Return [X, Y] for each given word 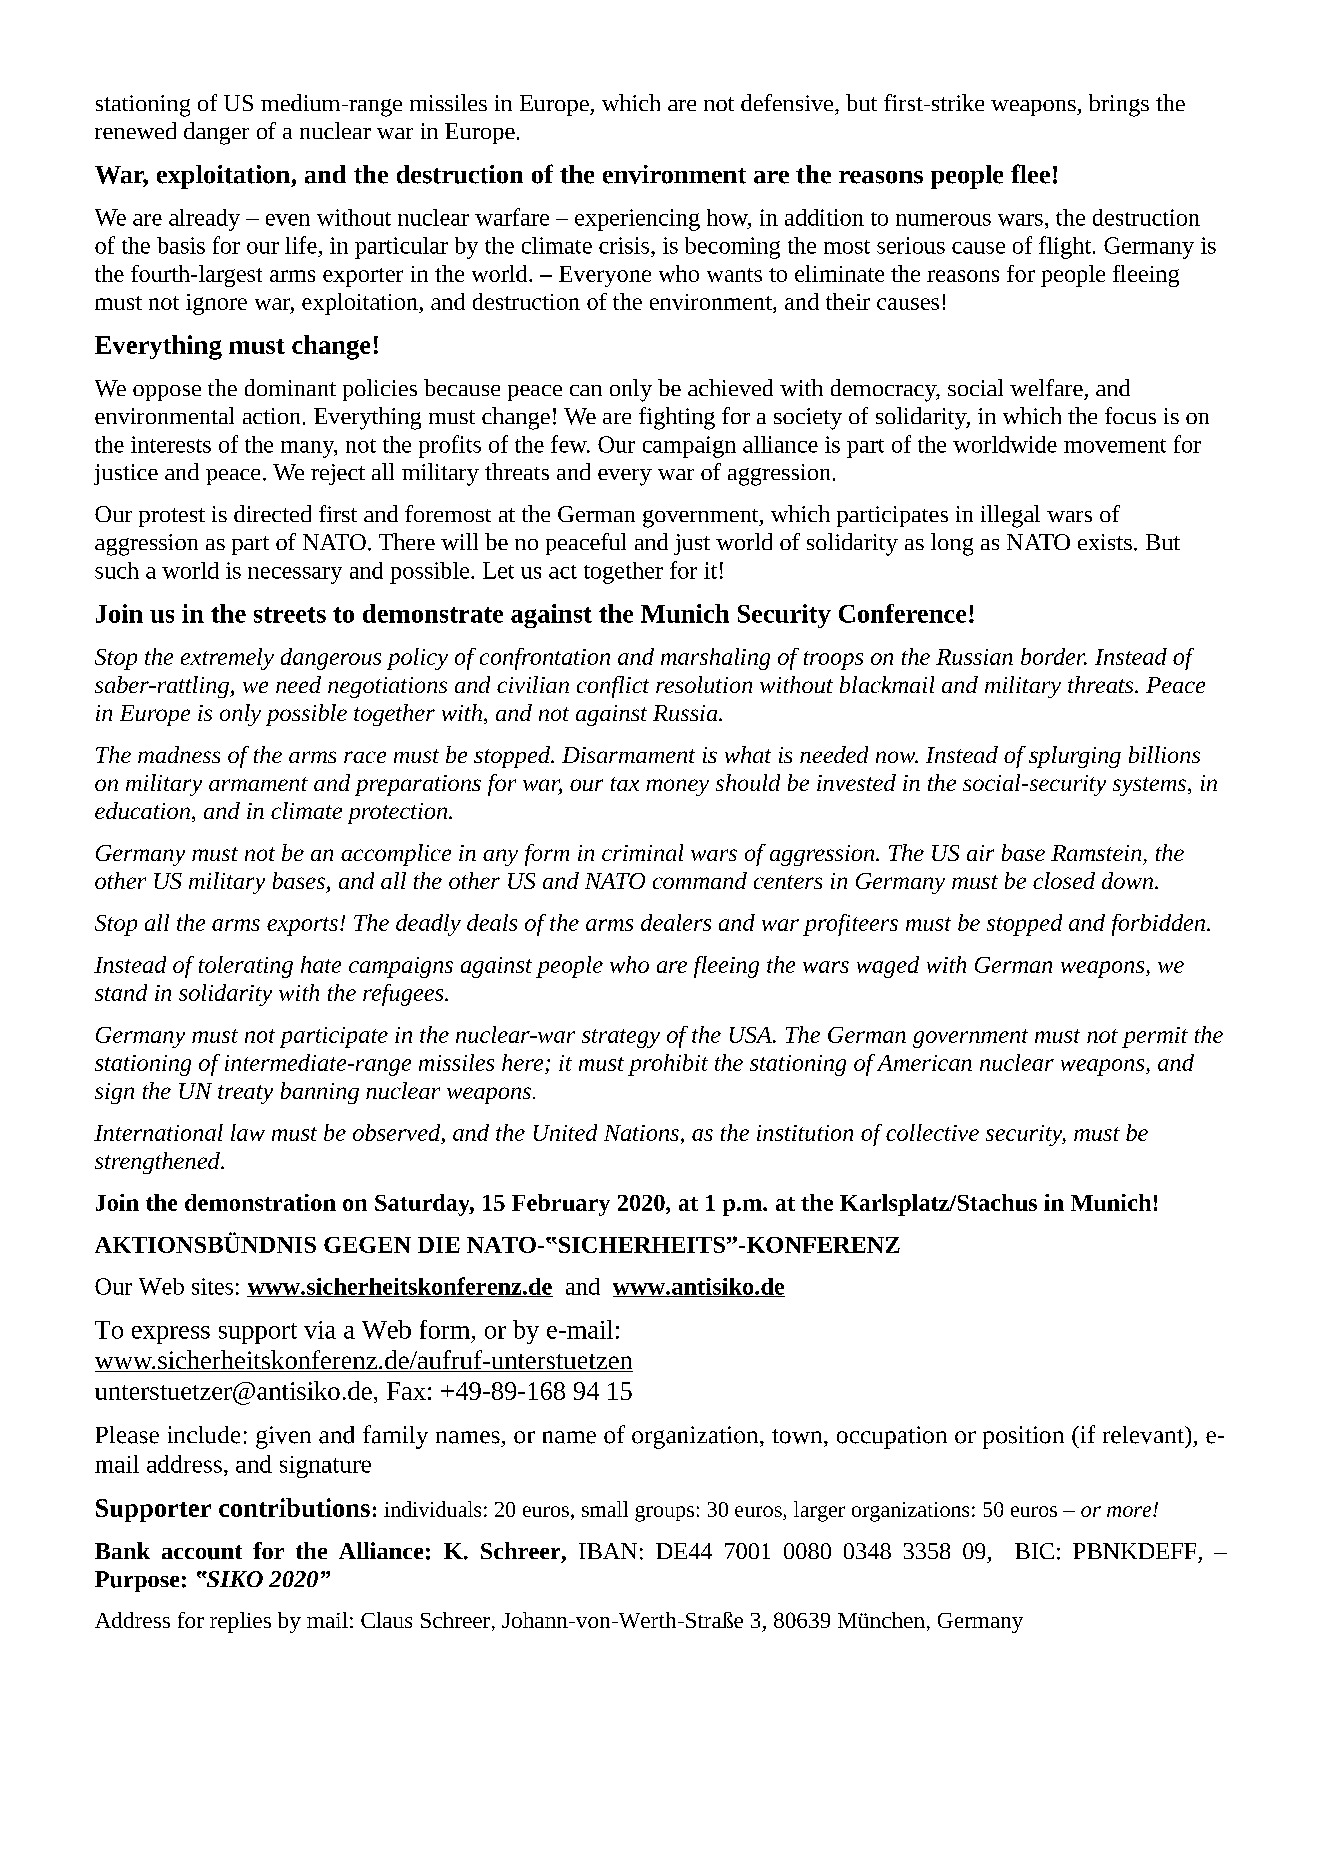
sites [212, 1286]
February [561, 1205]
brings [1119, 105]
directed [272, 513]
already [204, 220]
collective [932, 1132]
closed [1064, 880]
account [202, 1552]
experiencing [637, 220]
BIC [1034, 1551]
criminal [642, 852]
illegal [1010, 516]
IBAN [608, 1551]
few [570, 444]
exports [302, 926]
